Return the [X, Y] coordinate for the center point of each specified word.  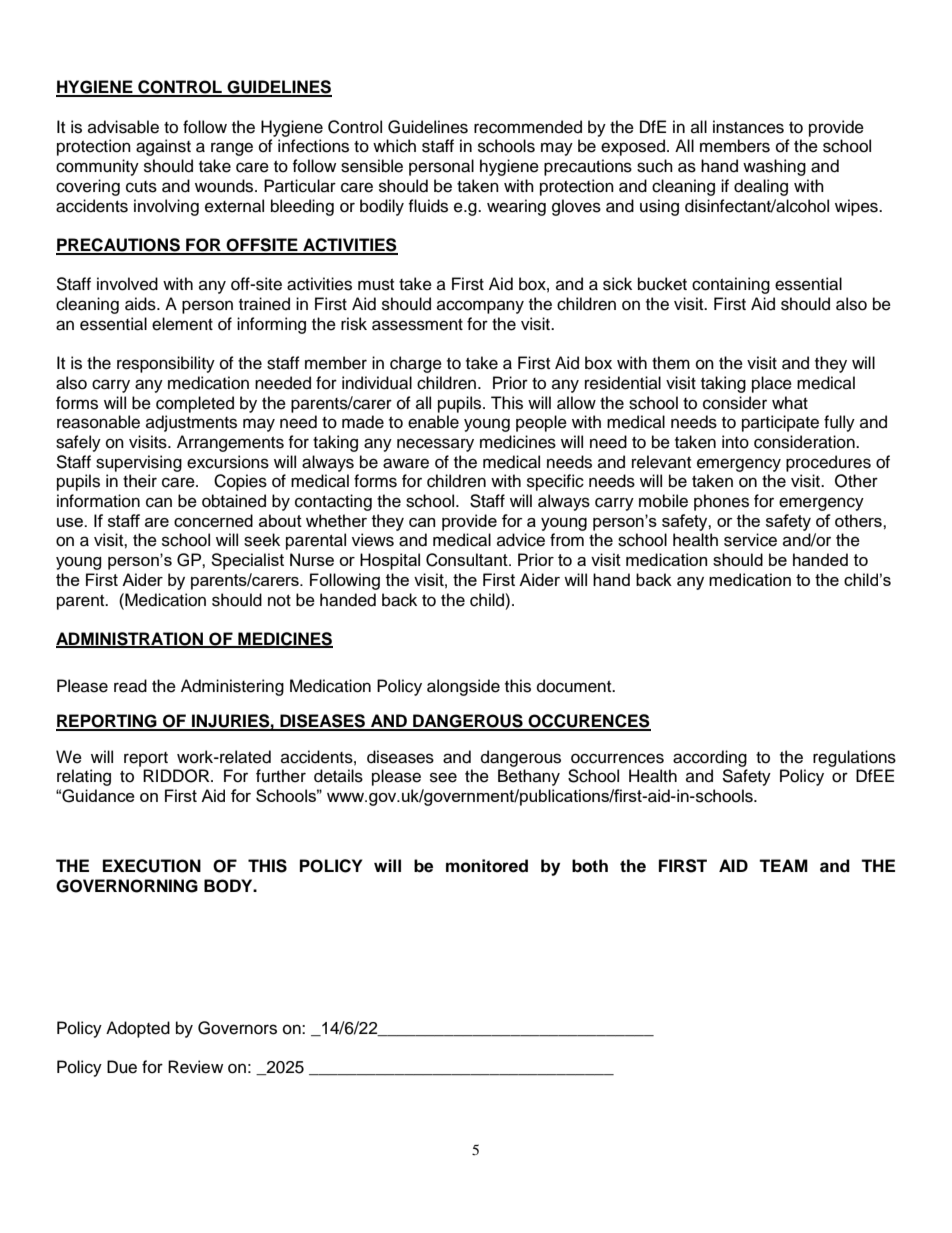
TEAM [783, 865]
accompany [480, 307]
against [163, 147]
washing [774, 167]
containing [731, 285]
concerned [213, 520]
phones [721, 502]
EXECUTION [152, 866]
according [710, 758]
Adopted [138, 1029]
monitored [487, 866]
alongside [463, 687]
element [182, 324]
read [130, 686]
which [394, 146]
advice [521, 540]
